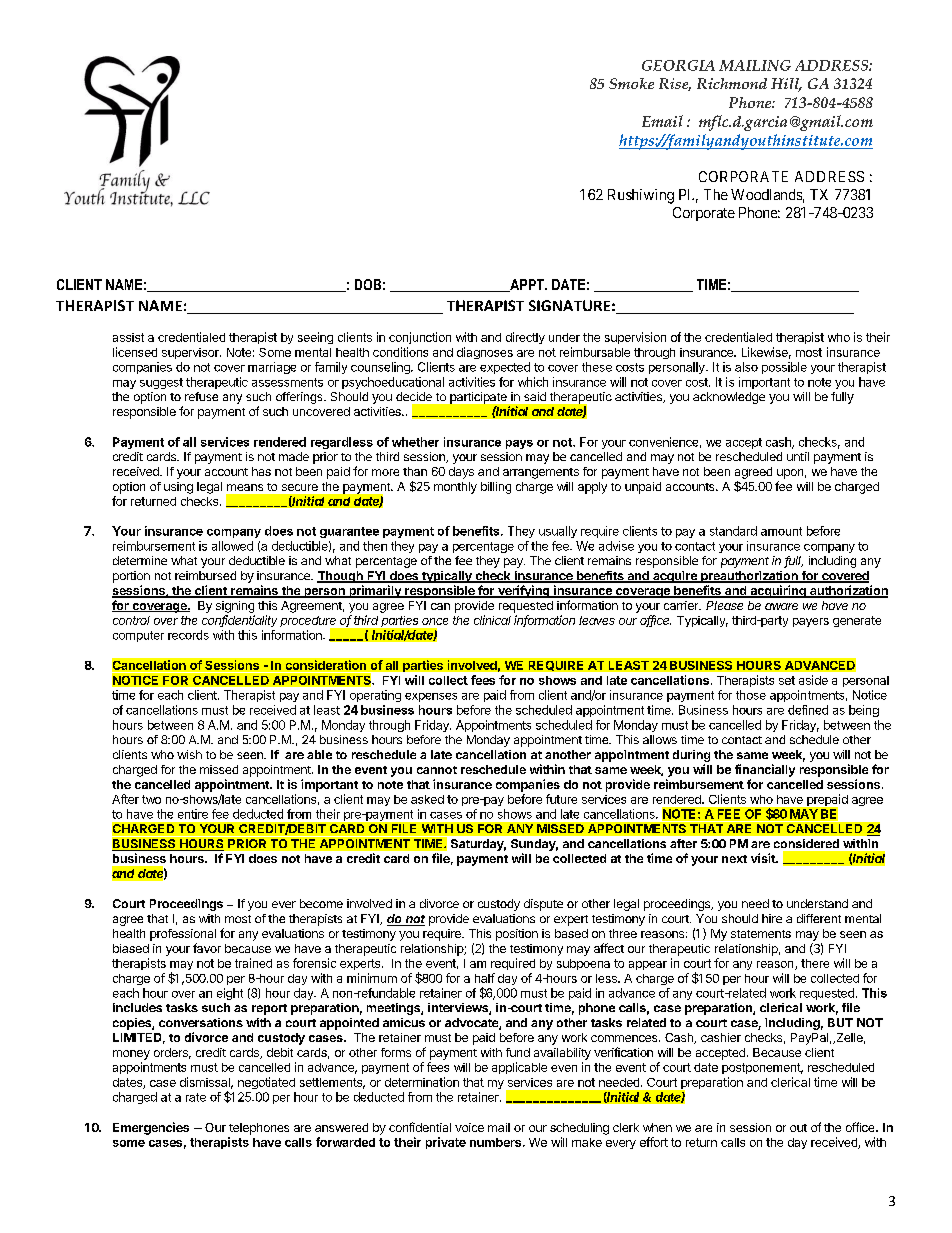 This screenshot has width=952, height=1233. Describe the element at coordinates (657, 1127) in the screenshot. I see `when` at that location.
